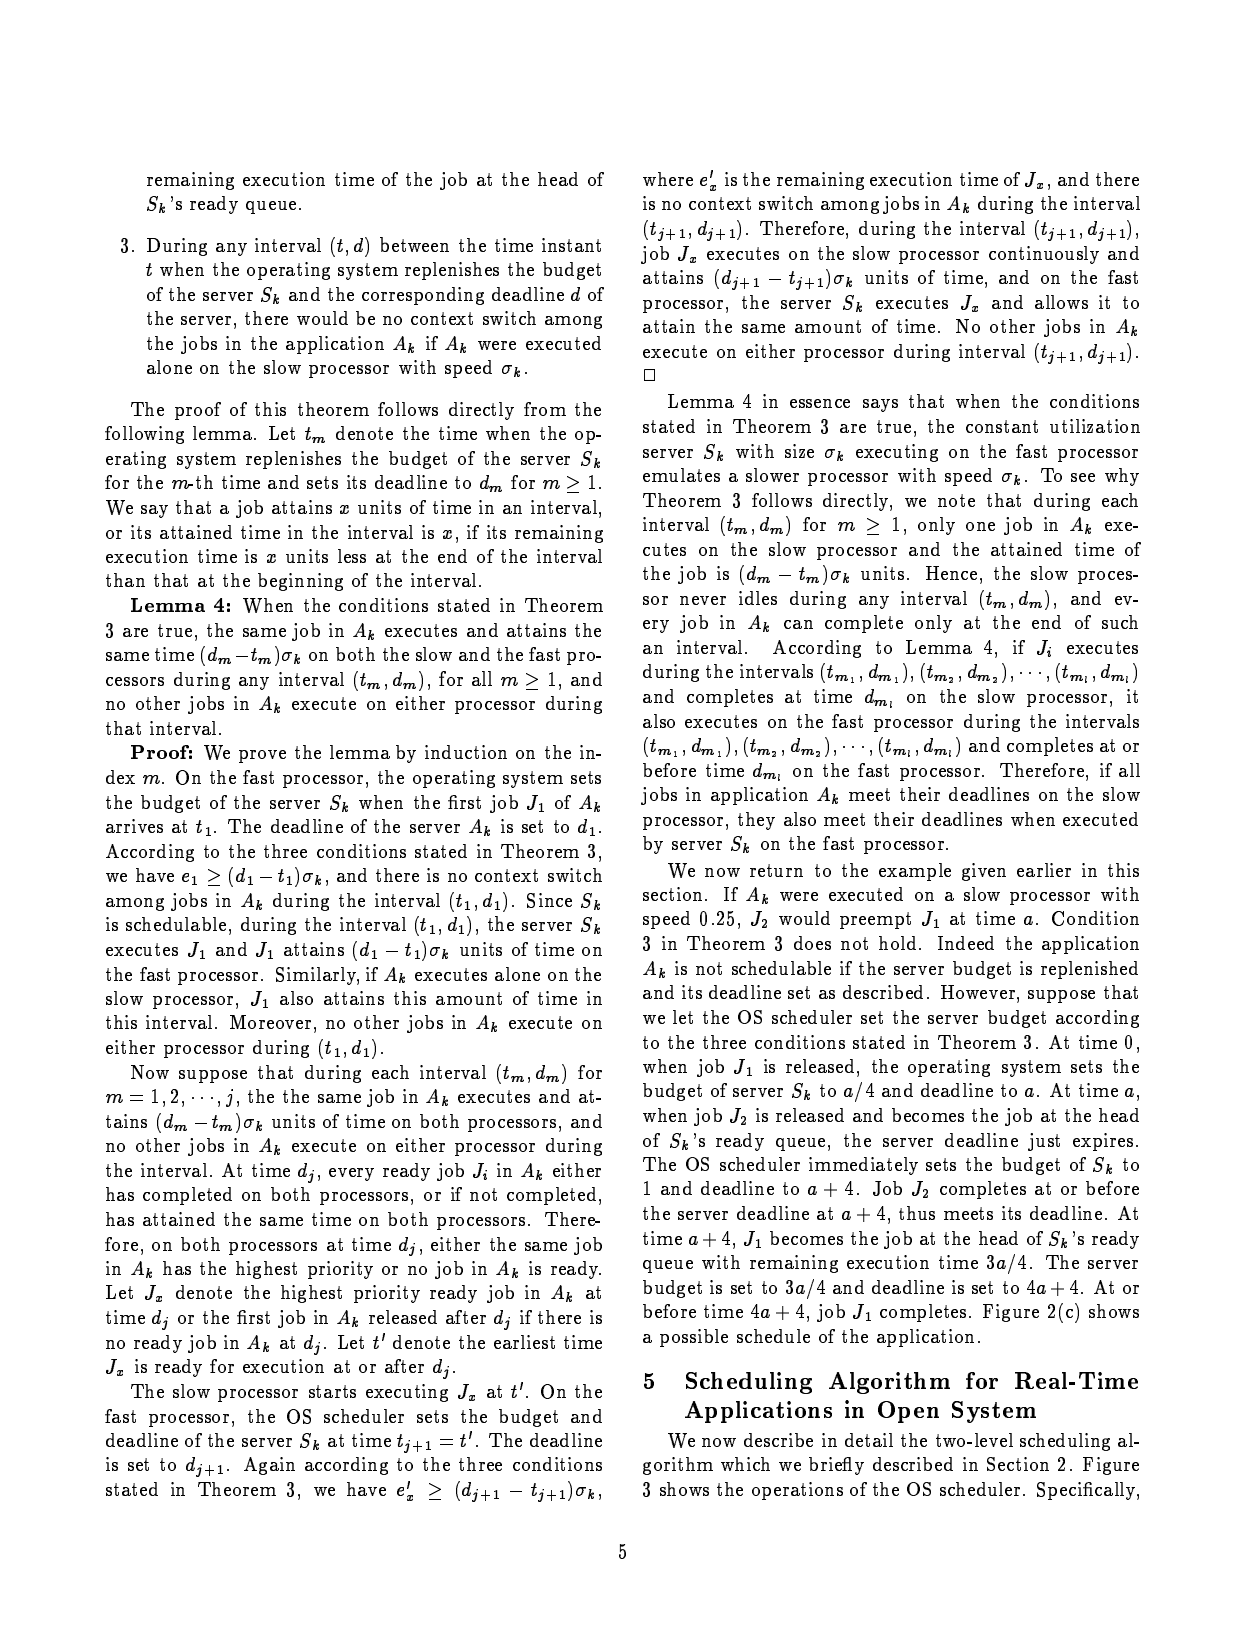  I want to click on continuously, so click(1044, 255).
